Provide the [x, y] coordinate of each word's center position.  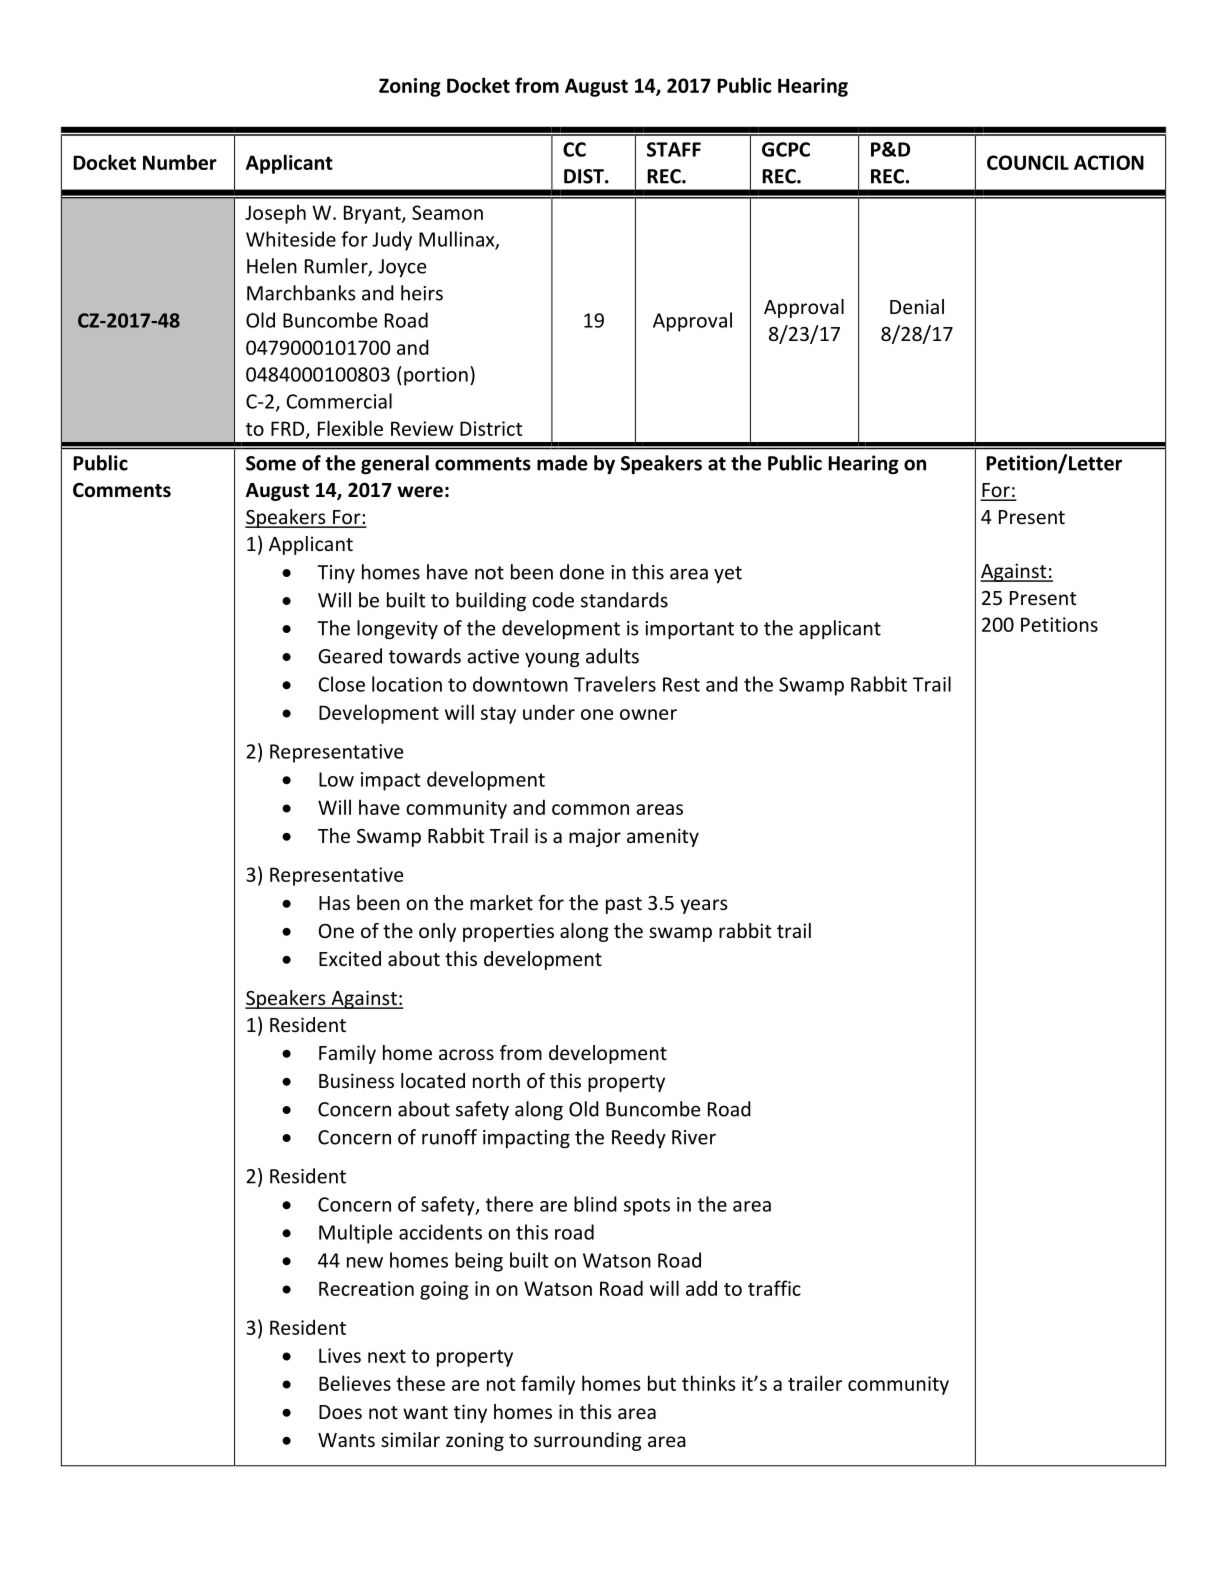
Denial [917, 306]
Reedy [639, 1138]
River [694, 1137]
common [590, 809]
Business [356, 1080]
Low [336, 779]
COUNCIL [1028, 162]
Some [271, 463]
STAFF [674, 149]
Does [340, 1412]
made [562, 463]
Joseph [275, 214]
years [704, 906]
